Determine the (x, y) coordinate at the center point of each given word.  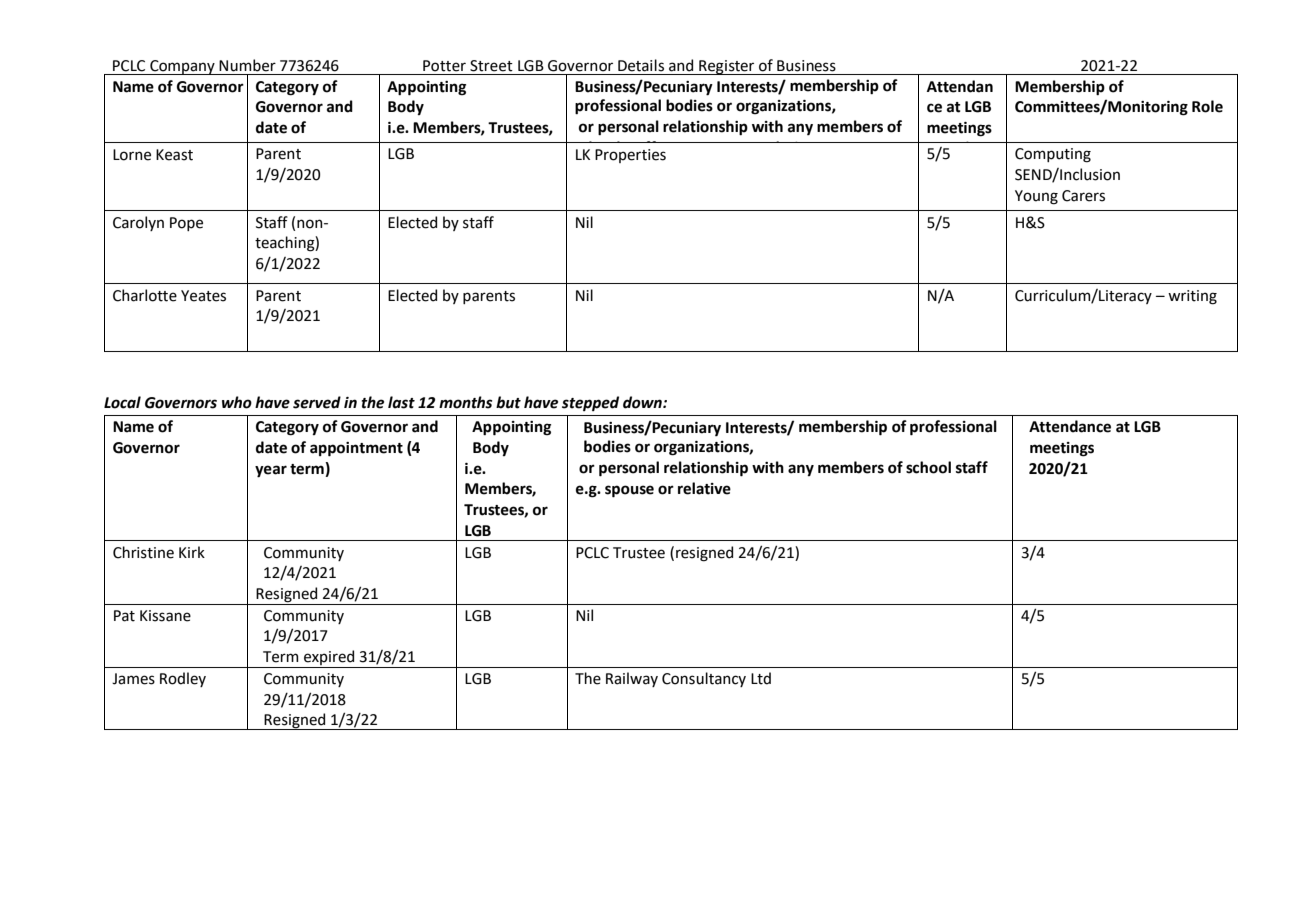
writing (1192, 297)
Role (1207, 106)
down (643, 402)
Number (247, 65)
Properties (630, 156)
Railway (632, 679)
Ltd (761, 678)
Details (641, 65)
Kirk (192, 552)
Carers (1083, 196)
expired (329, 659)
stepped (590, 403)
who (237, 402)
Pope (186, 224)
